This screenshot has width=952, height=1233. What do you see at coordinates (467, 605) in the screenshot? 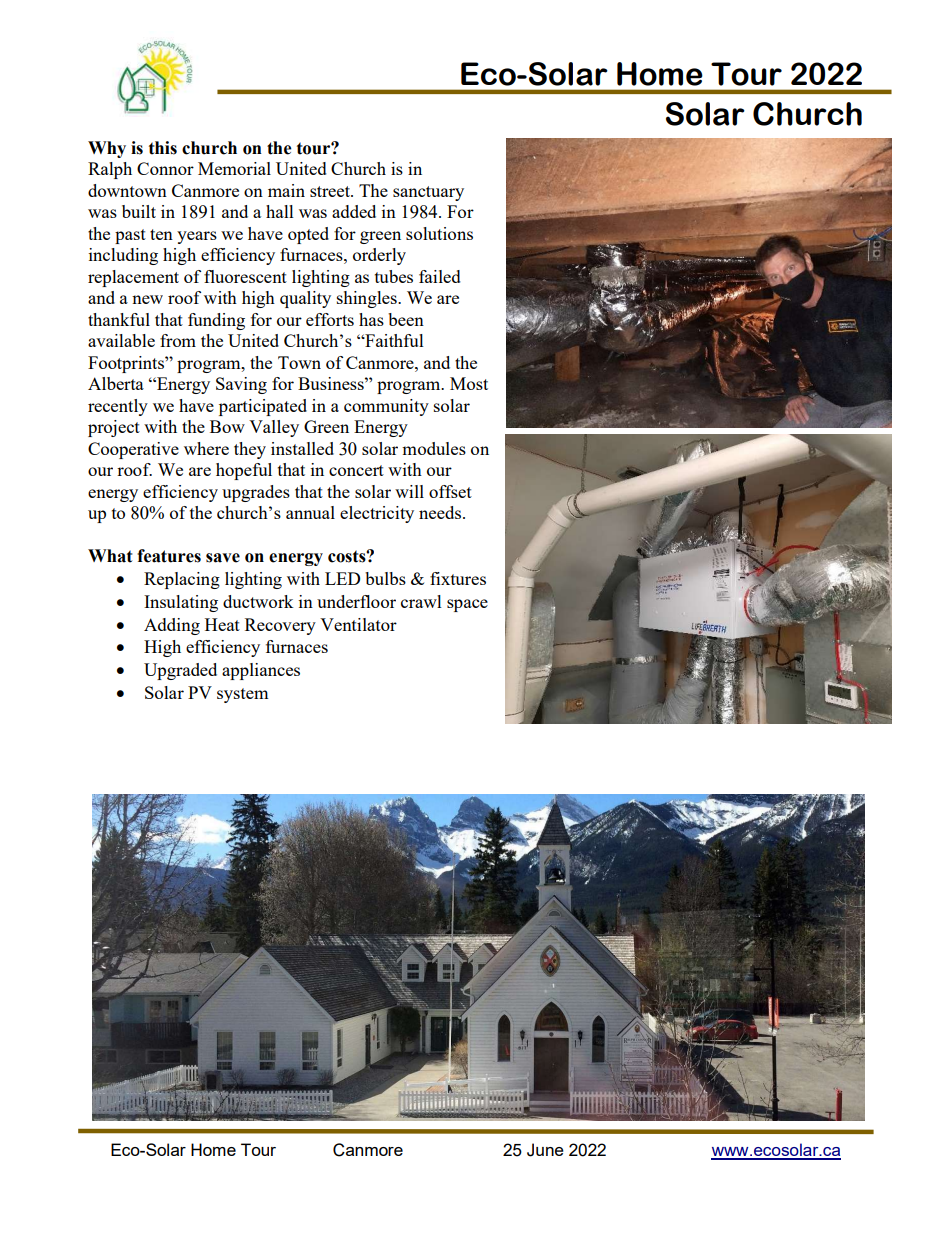
I see `space` at bounding box center [467, 605].
